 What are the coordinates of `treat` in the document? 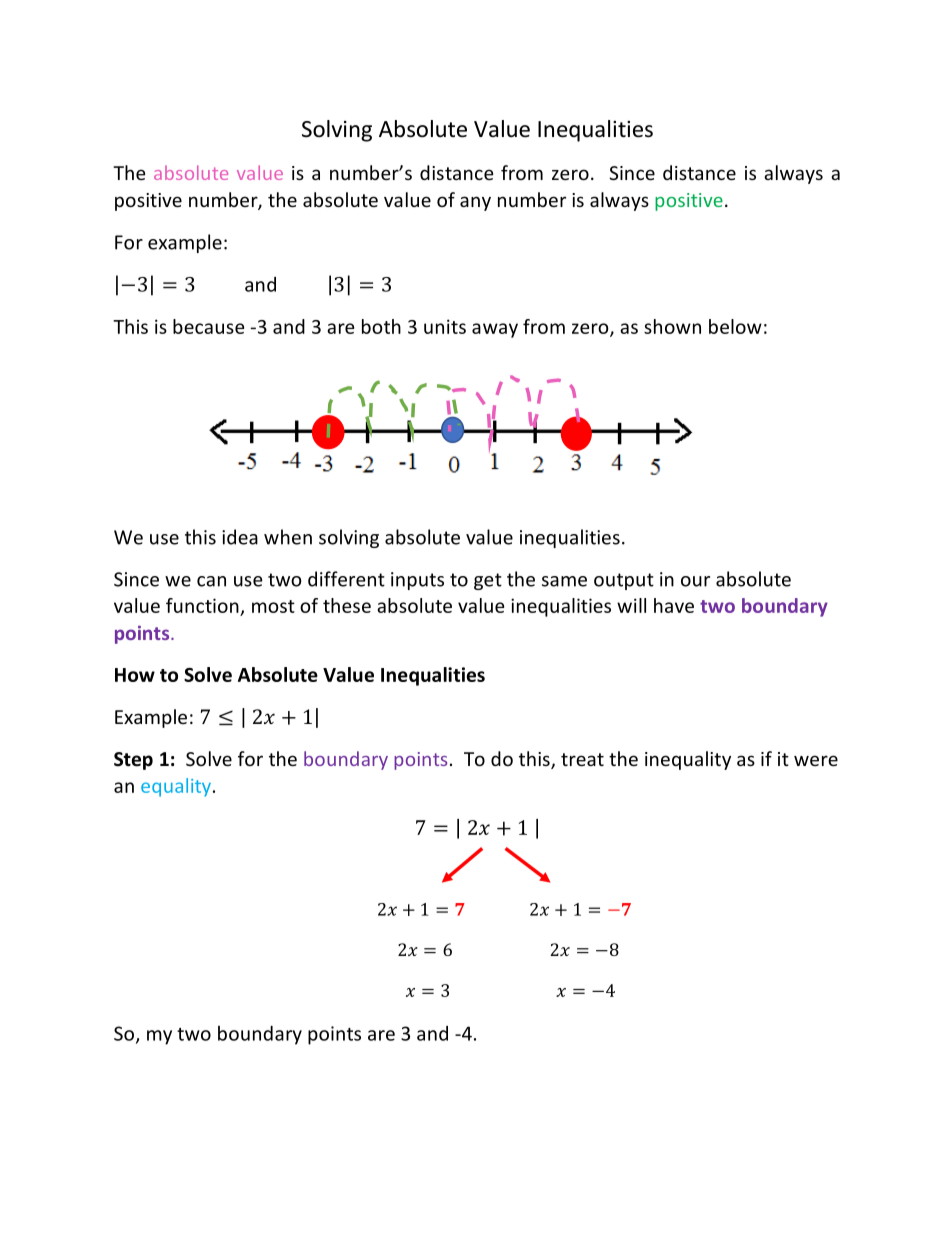 It's located at (582, 759).
